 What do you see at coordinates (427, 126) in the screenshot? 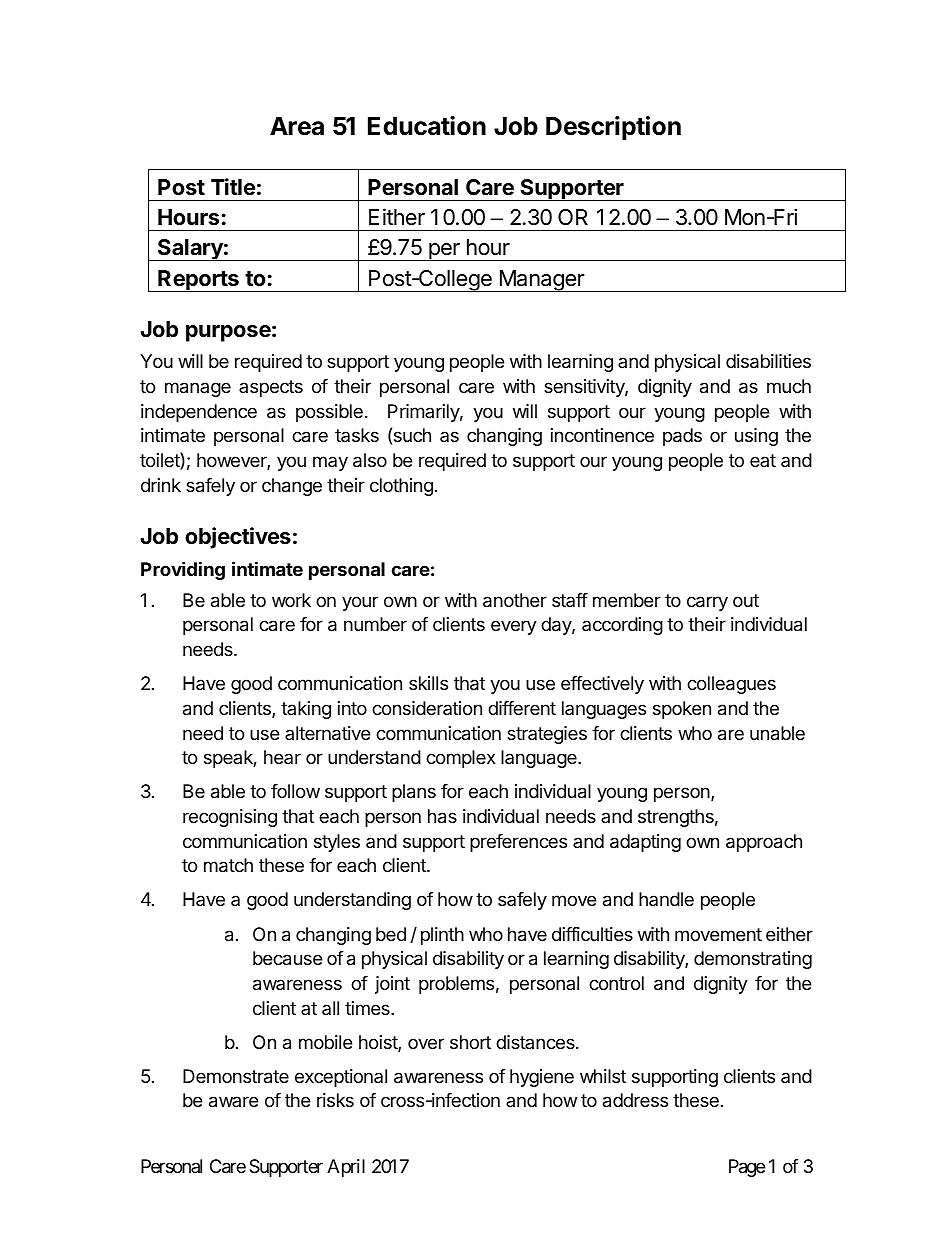
I see `Education` at bounding box center [427, 126].
